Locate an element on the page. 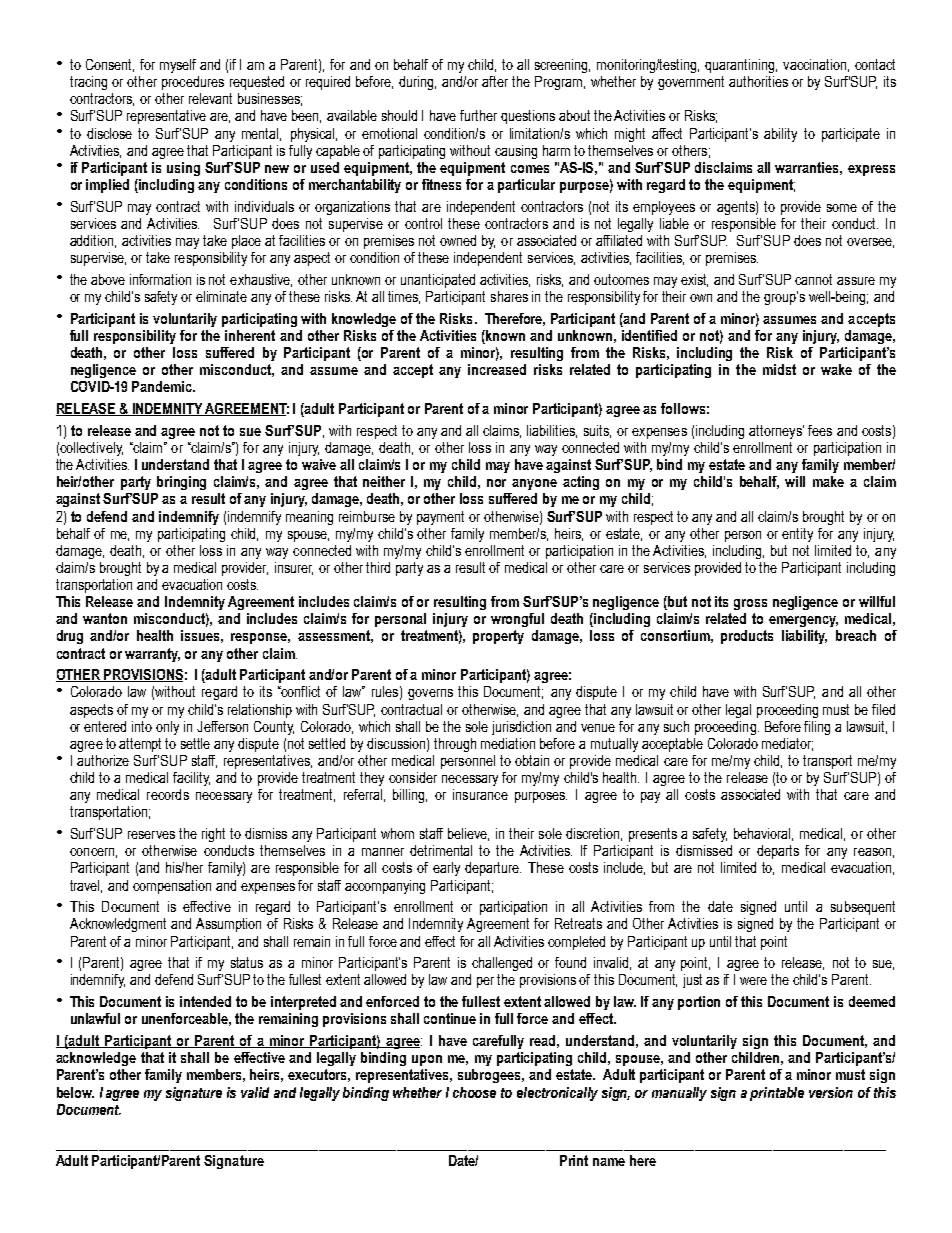  procedures is located at coordinates (193, 83).
